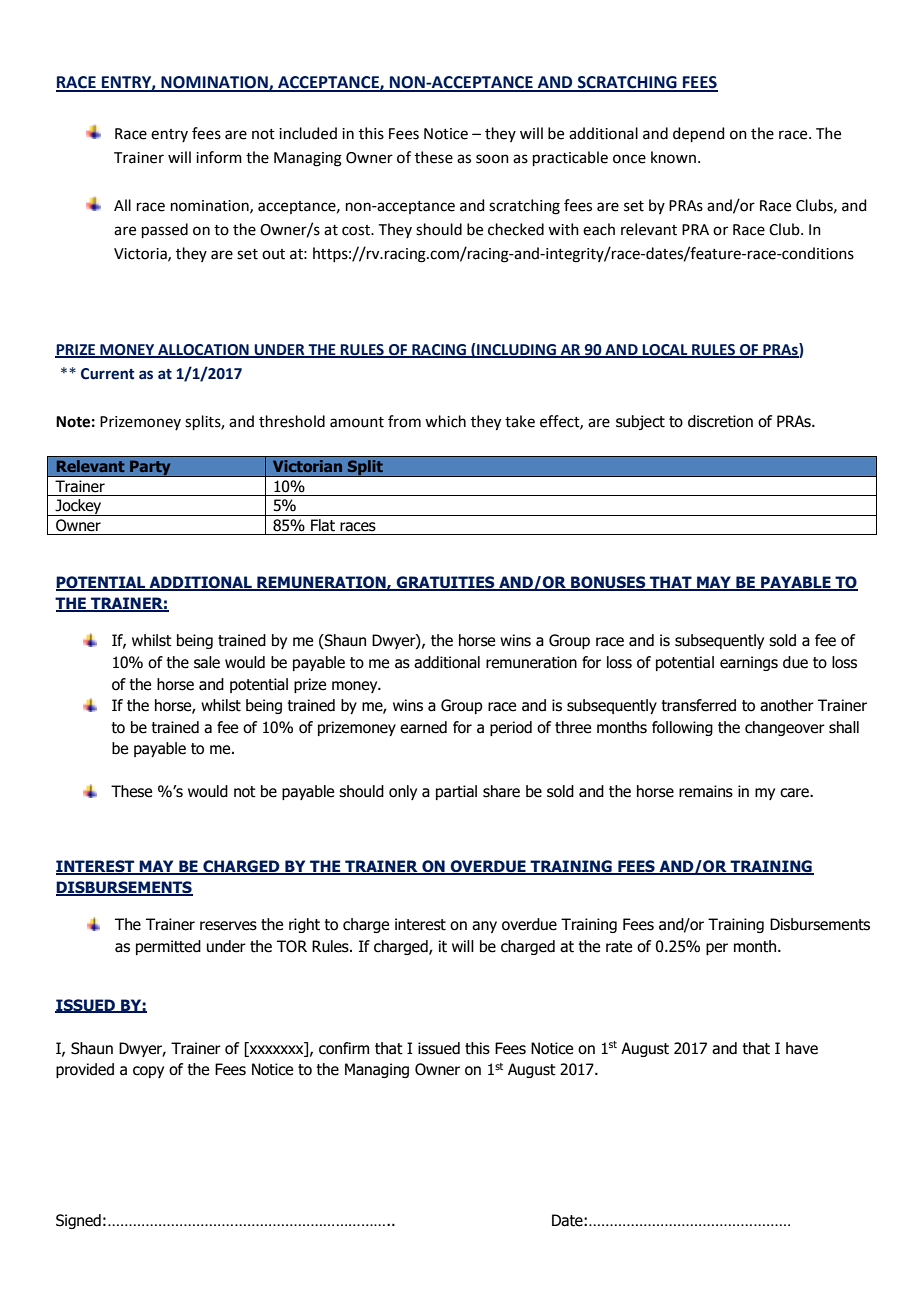  I want to click on care, so click(795, 793).
